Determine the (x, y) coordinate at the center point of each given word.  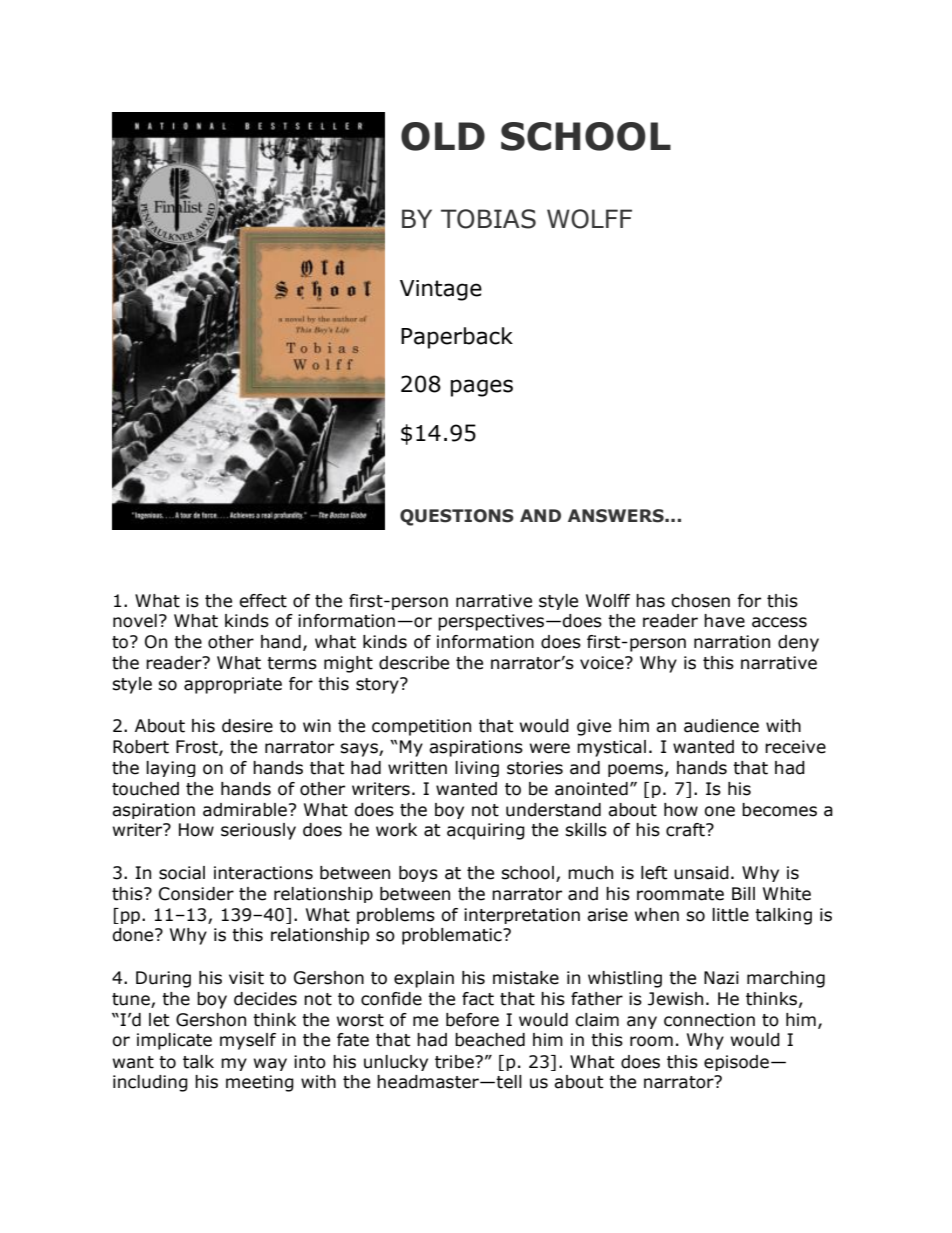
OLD (443, 136)
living (477, 769)
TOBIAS (488, 219)
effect (263, 601)
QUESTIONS (457, 517)
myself (248, 1041)
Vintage (441, 290)
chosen (700, 601)
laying (171, 769)
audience (721, 726)
